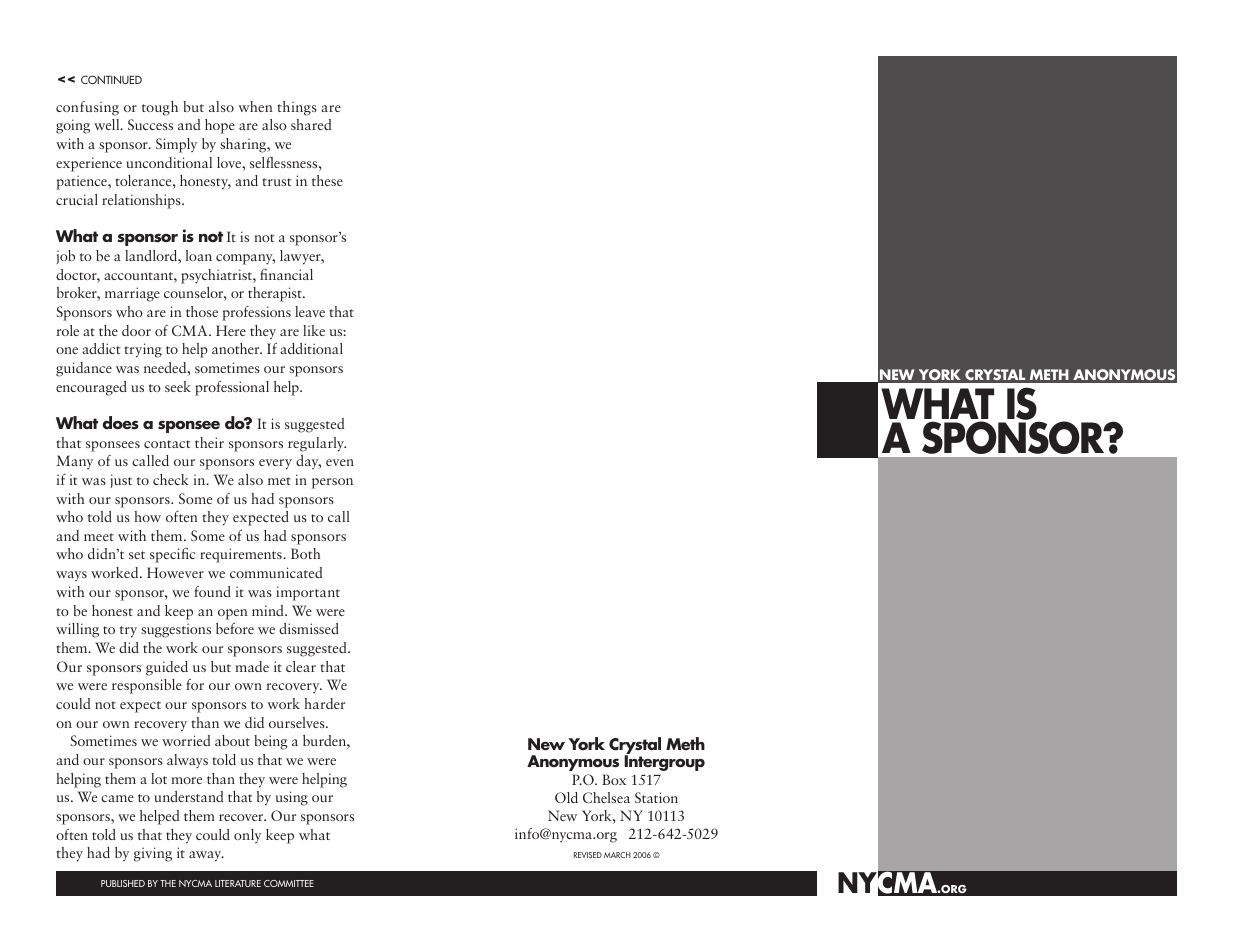 The width and height of the screenshot is (1233, 952). Describe the element at coordinates (153, 854) in the screenshot. I see `giving` at that location.
